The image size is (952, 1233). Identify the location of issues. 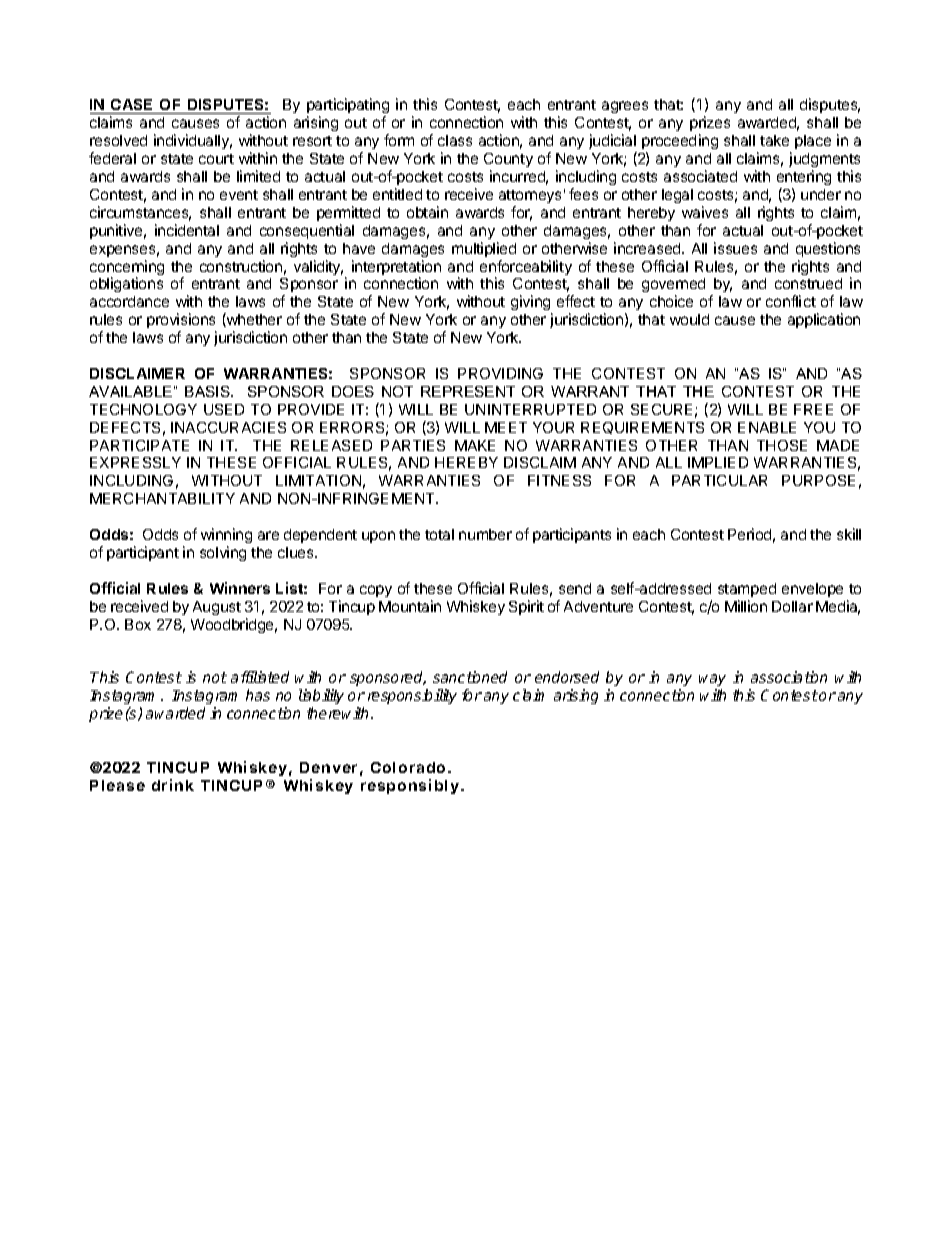
(735, 248).
